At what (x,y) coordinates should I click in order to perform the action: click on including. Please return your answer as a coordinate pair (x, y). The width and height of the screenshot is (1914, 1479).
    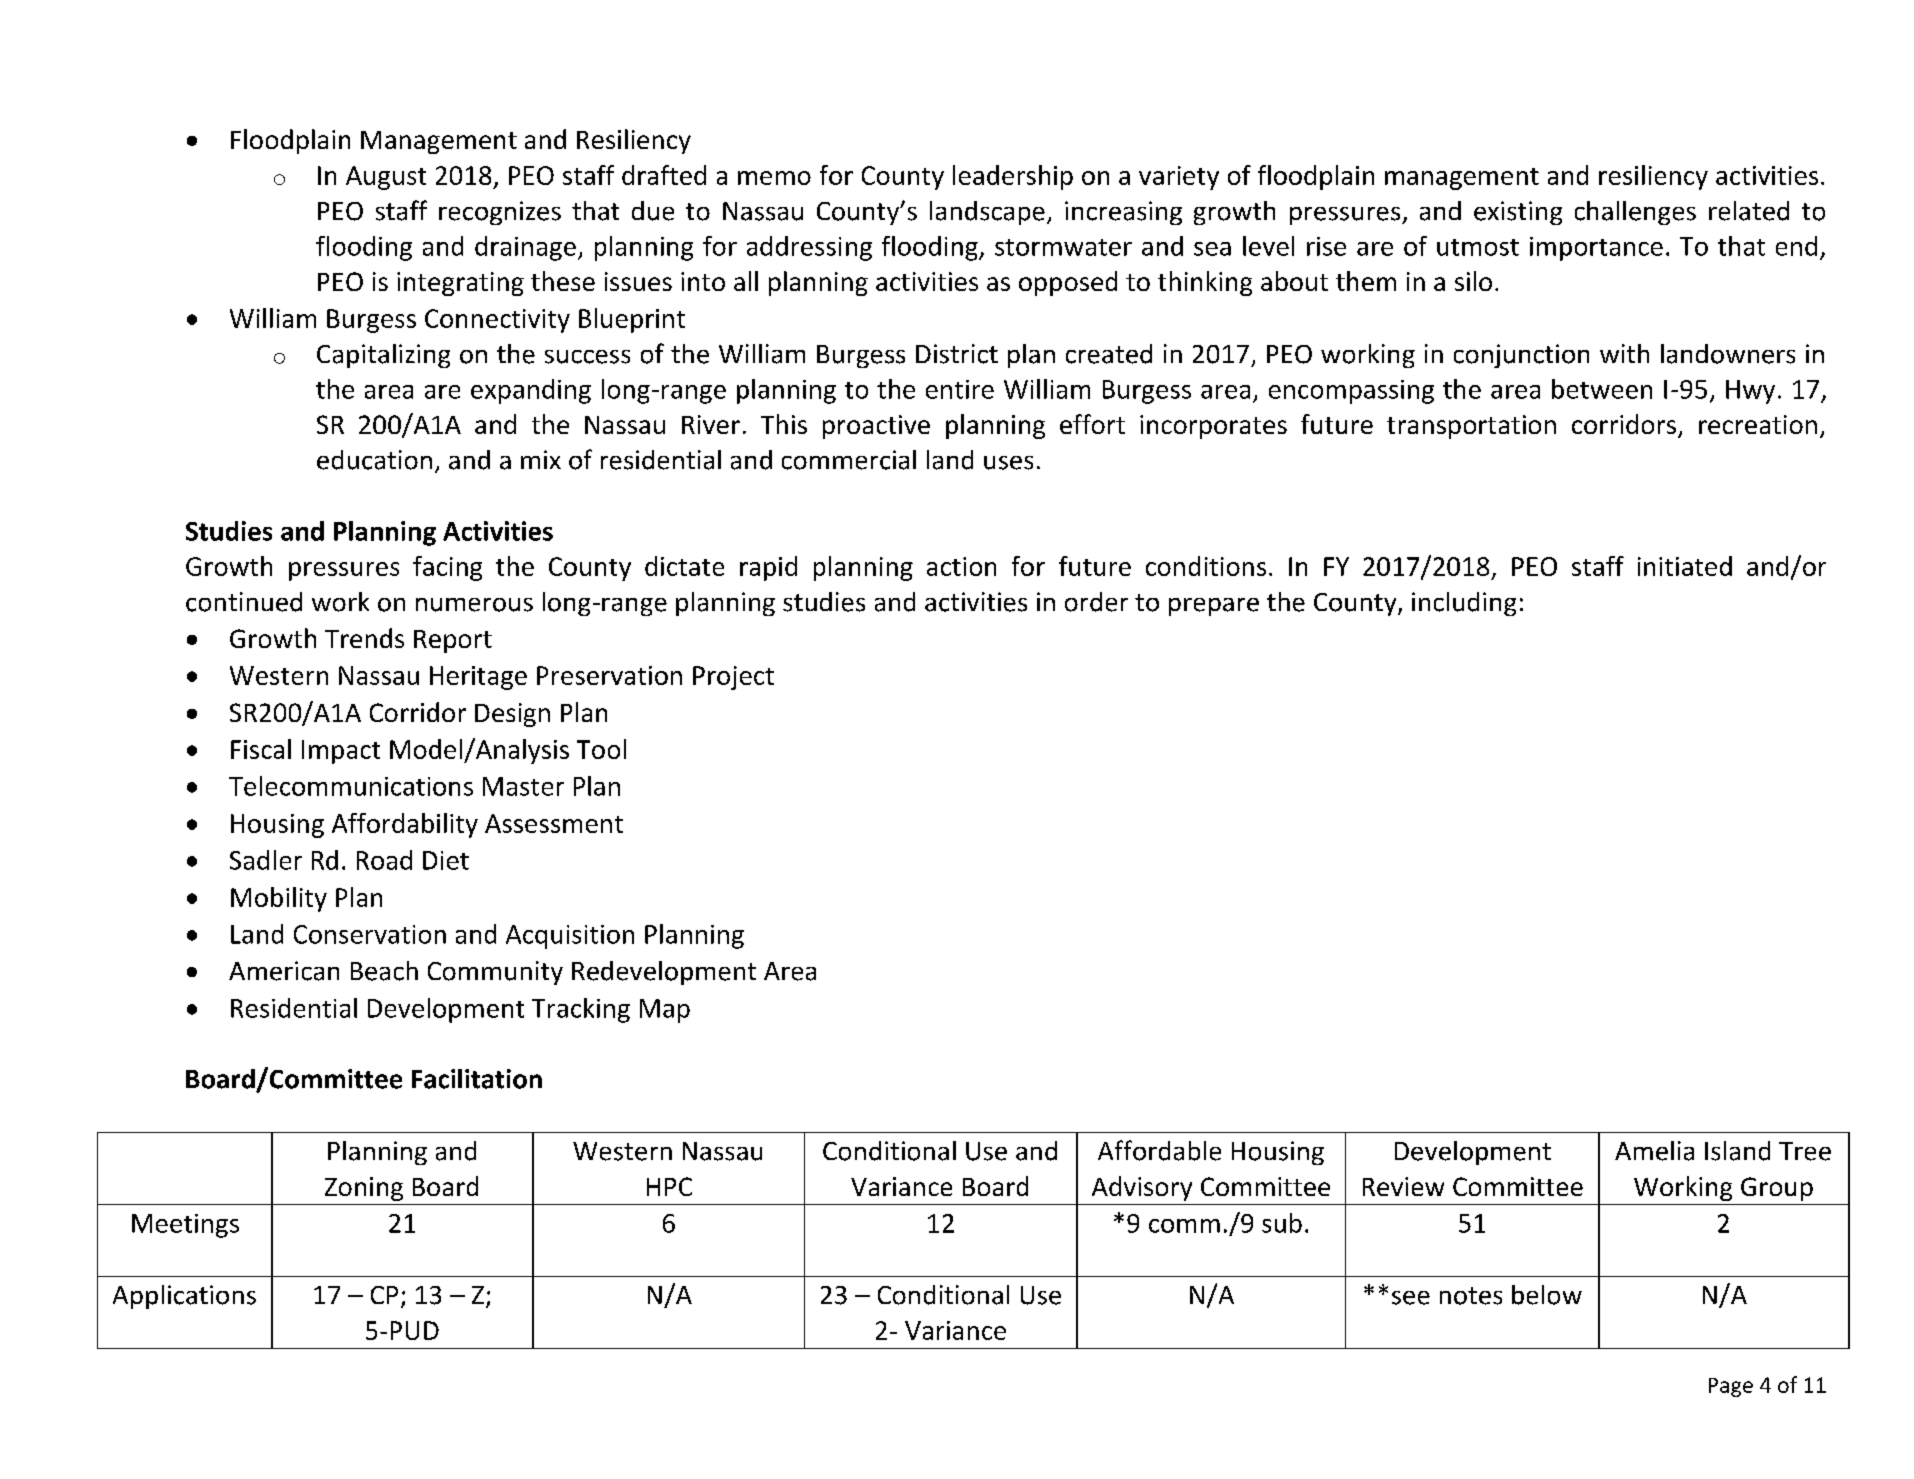
    Looking at the image, I should click on (1464, 604).
